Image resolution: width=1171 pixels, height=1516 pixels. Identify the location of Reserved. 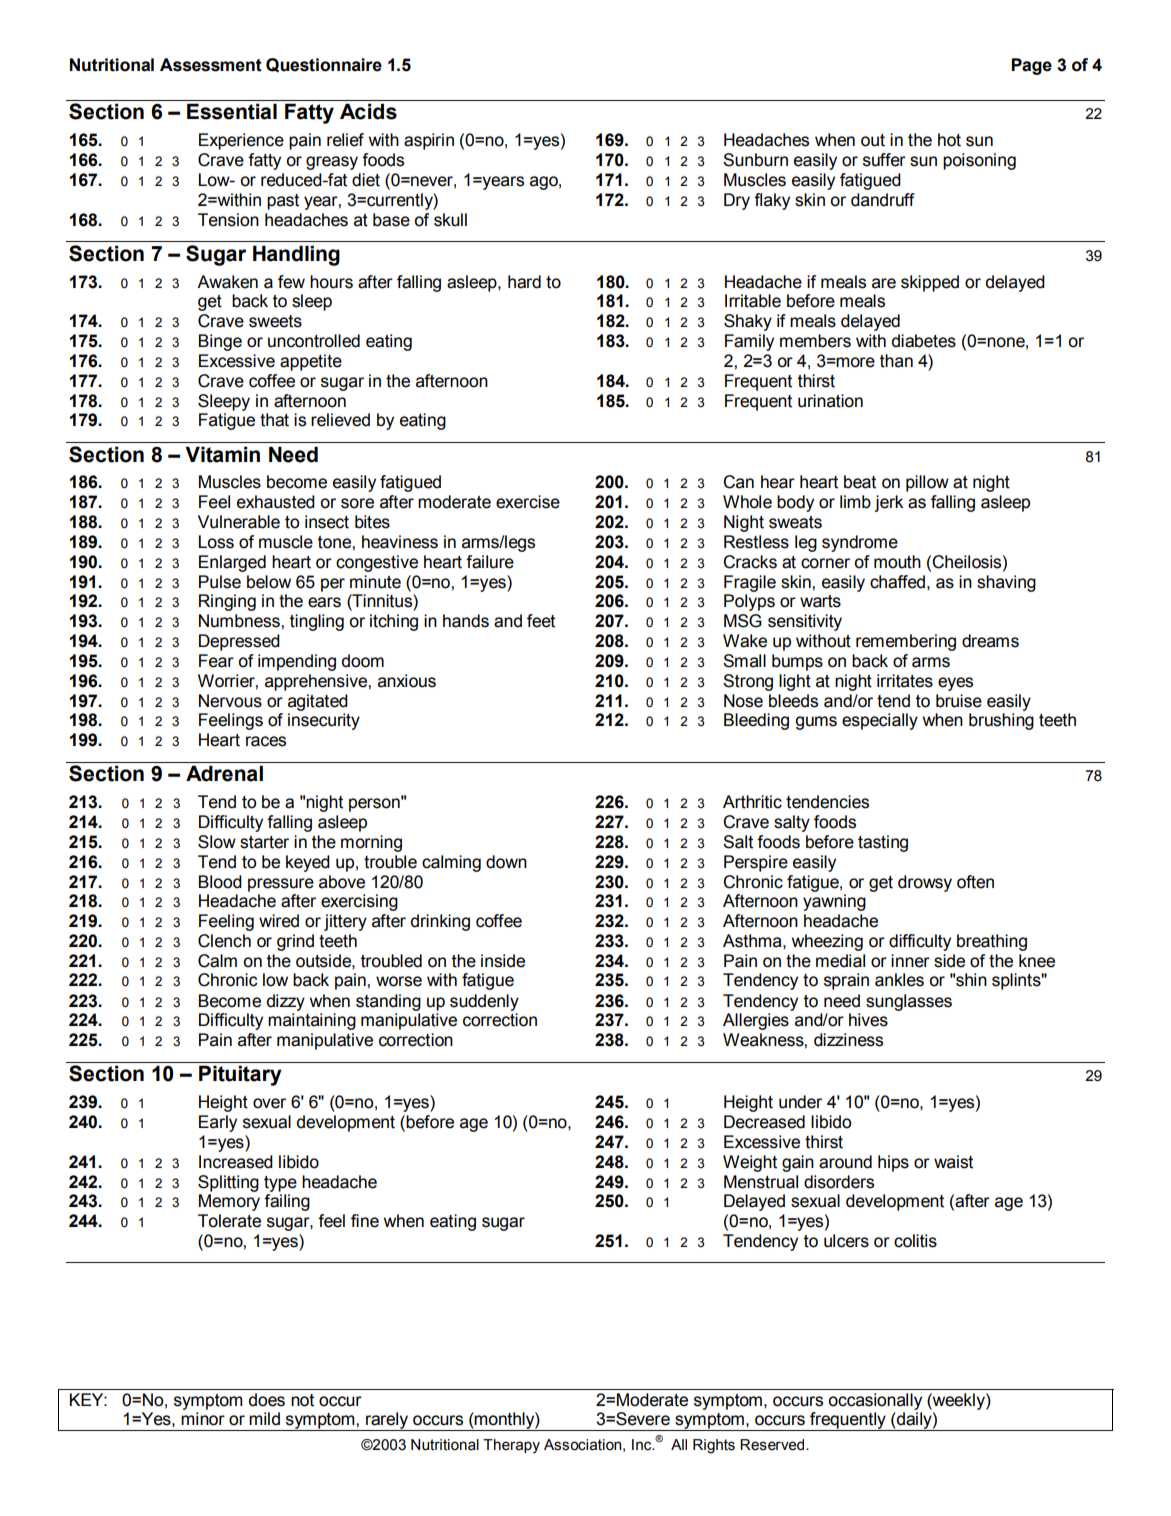
(773, 1445).
